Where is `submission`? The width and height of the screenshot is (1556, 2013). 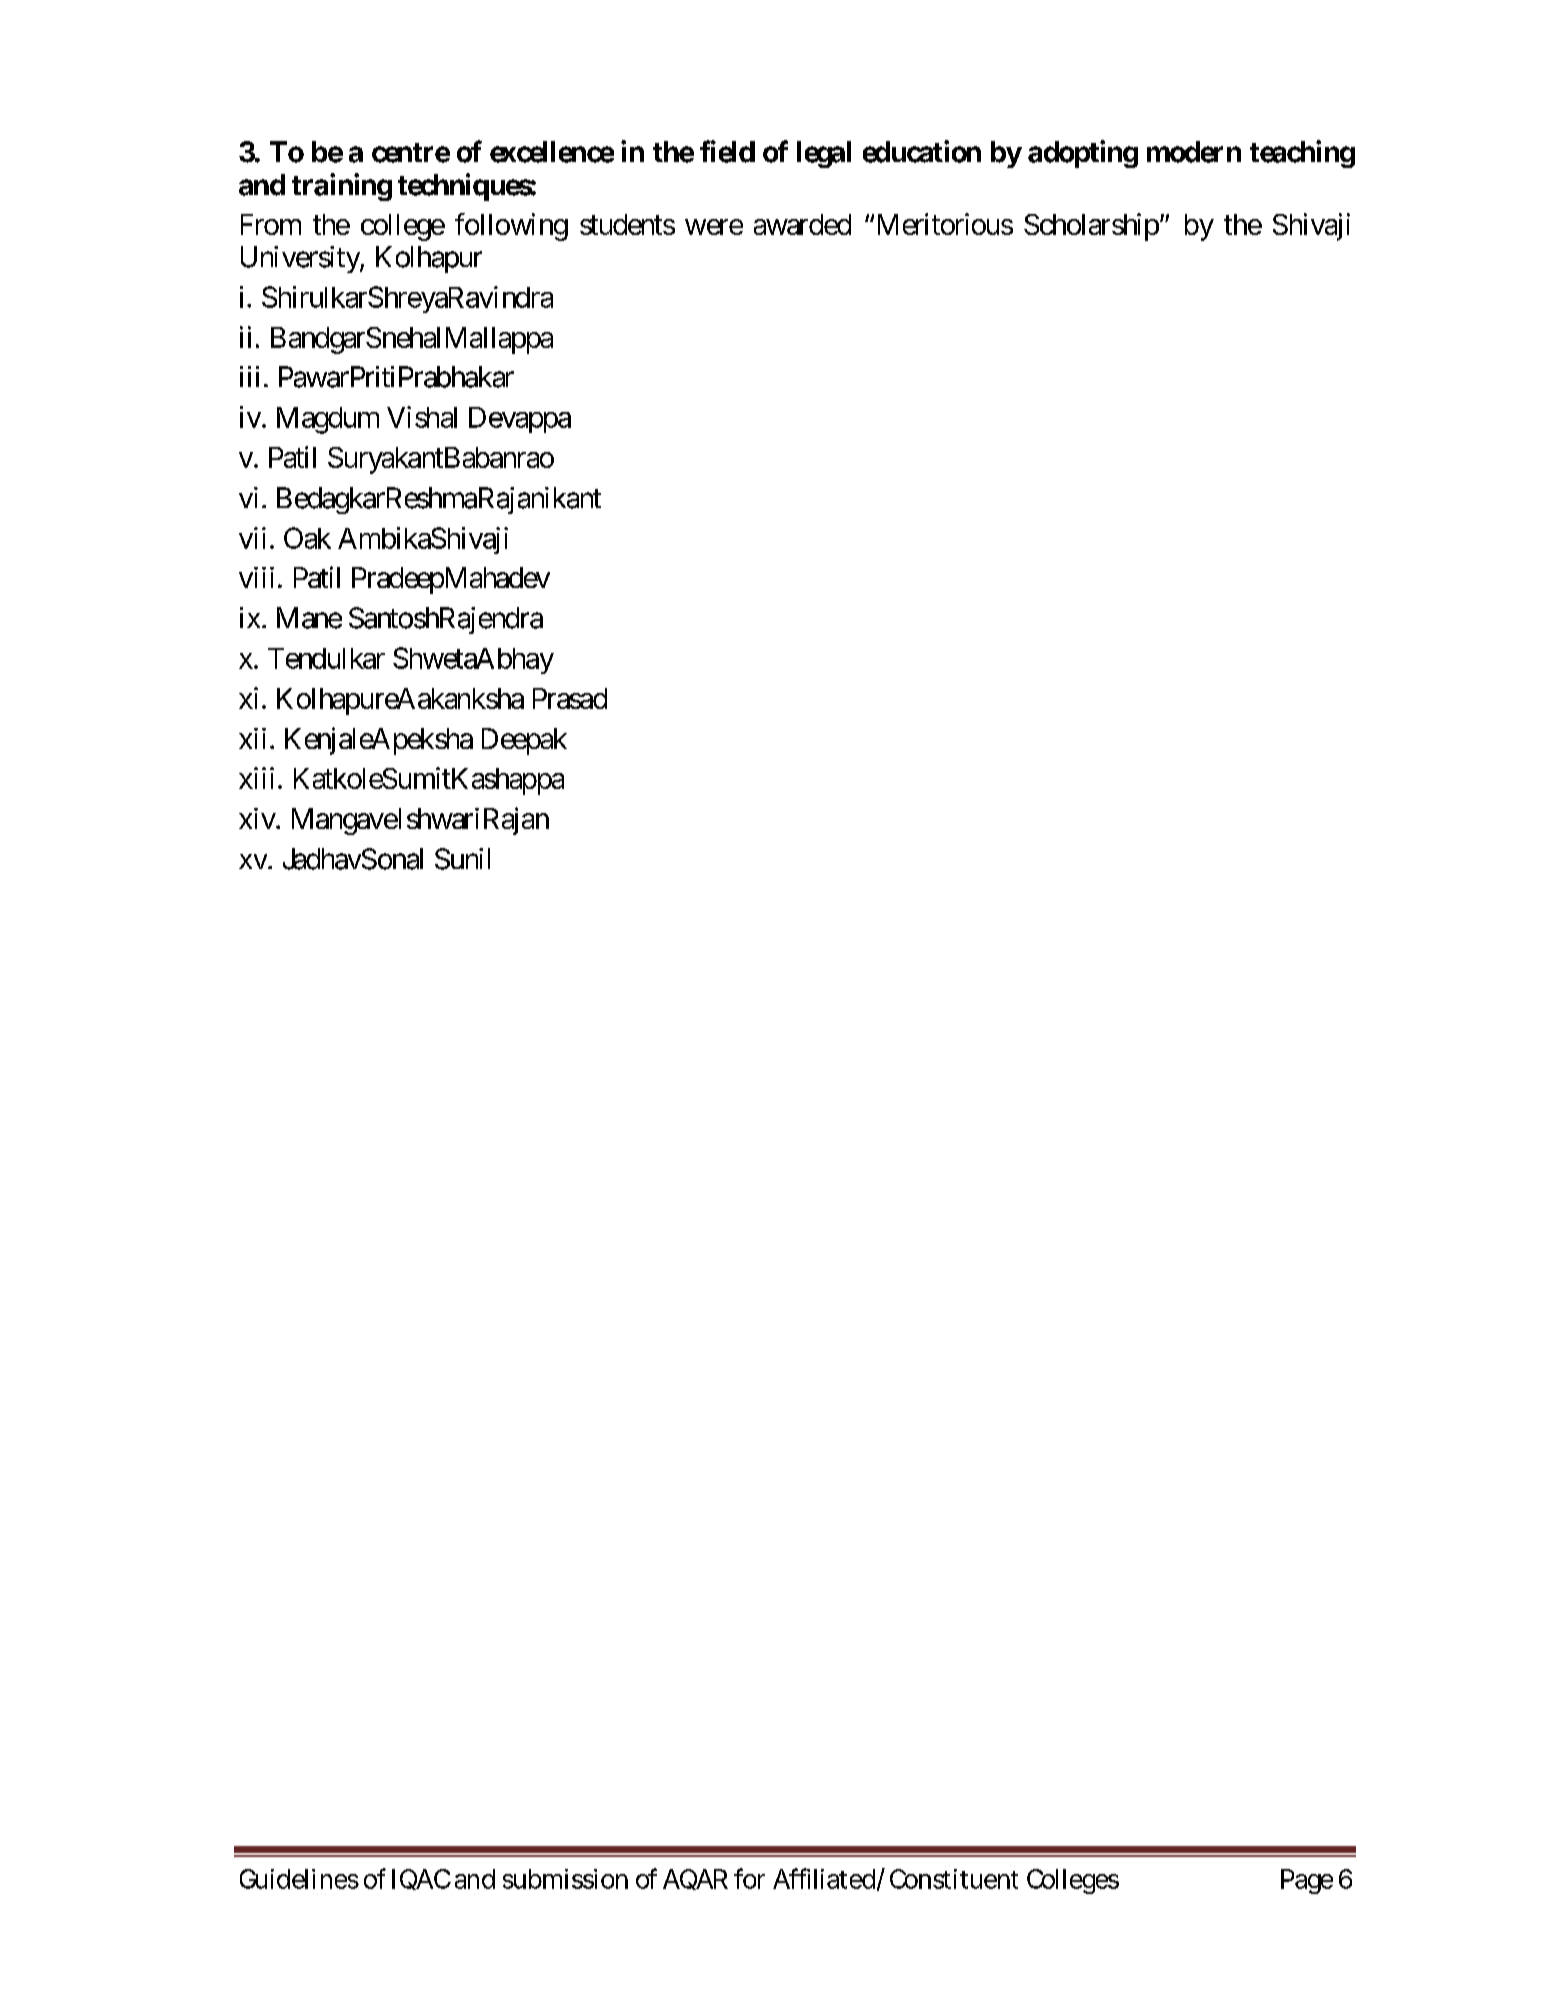 submission is located at coordinates (565, 1879).
